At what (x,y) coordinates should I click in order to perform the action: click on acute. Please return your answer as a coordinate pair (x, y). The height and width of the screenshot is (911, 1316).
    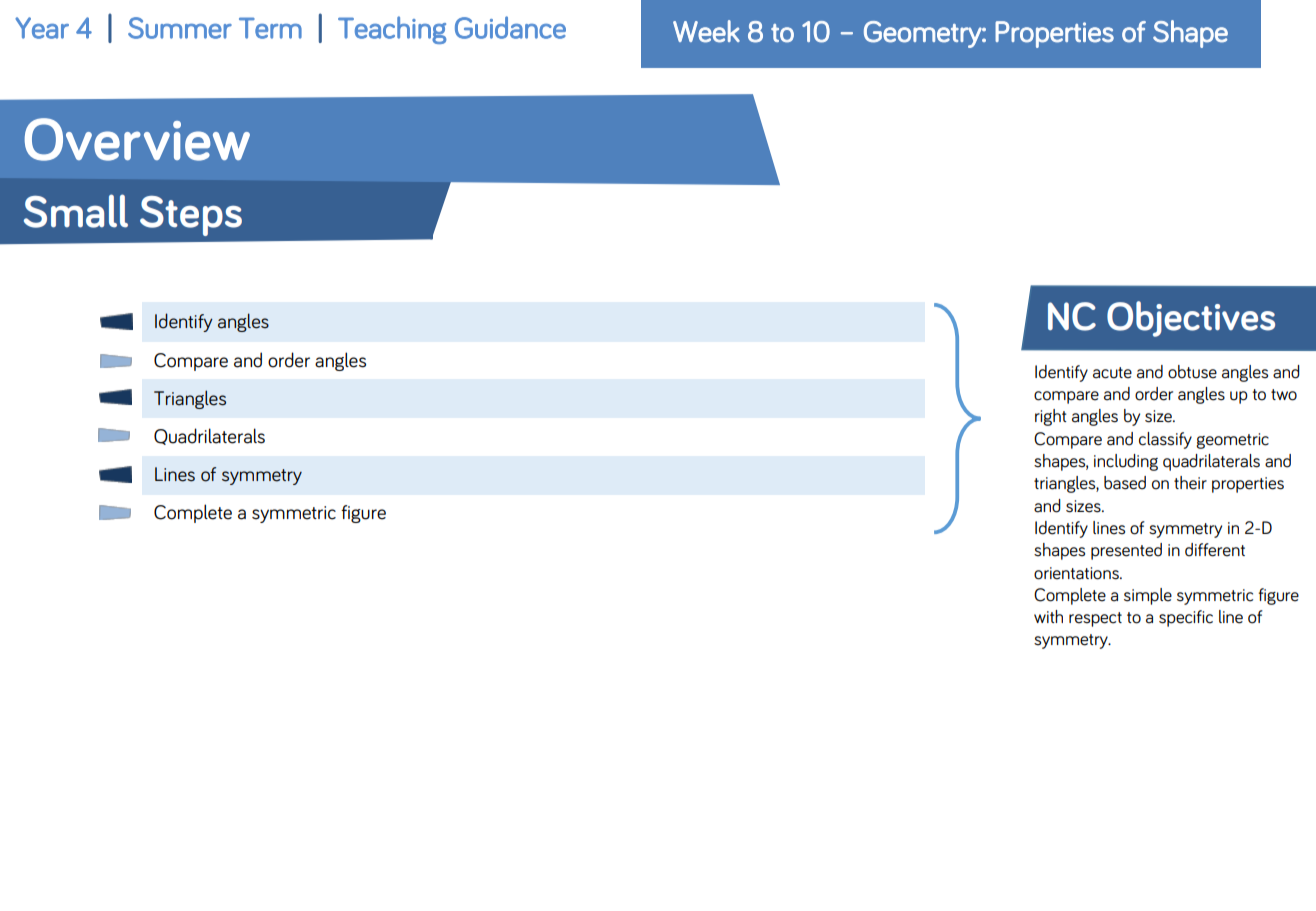
    Looking at the image, I should click on (1112, 373).
